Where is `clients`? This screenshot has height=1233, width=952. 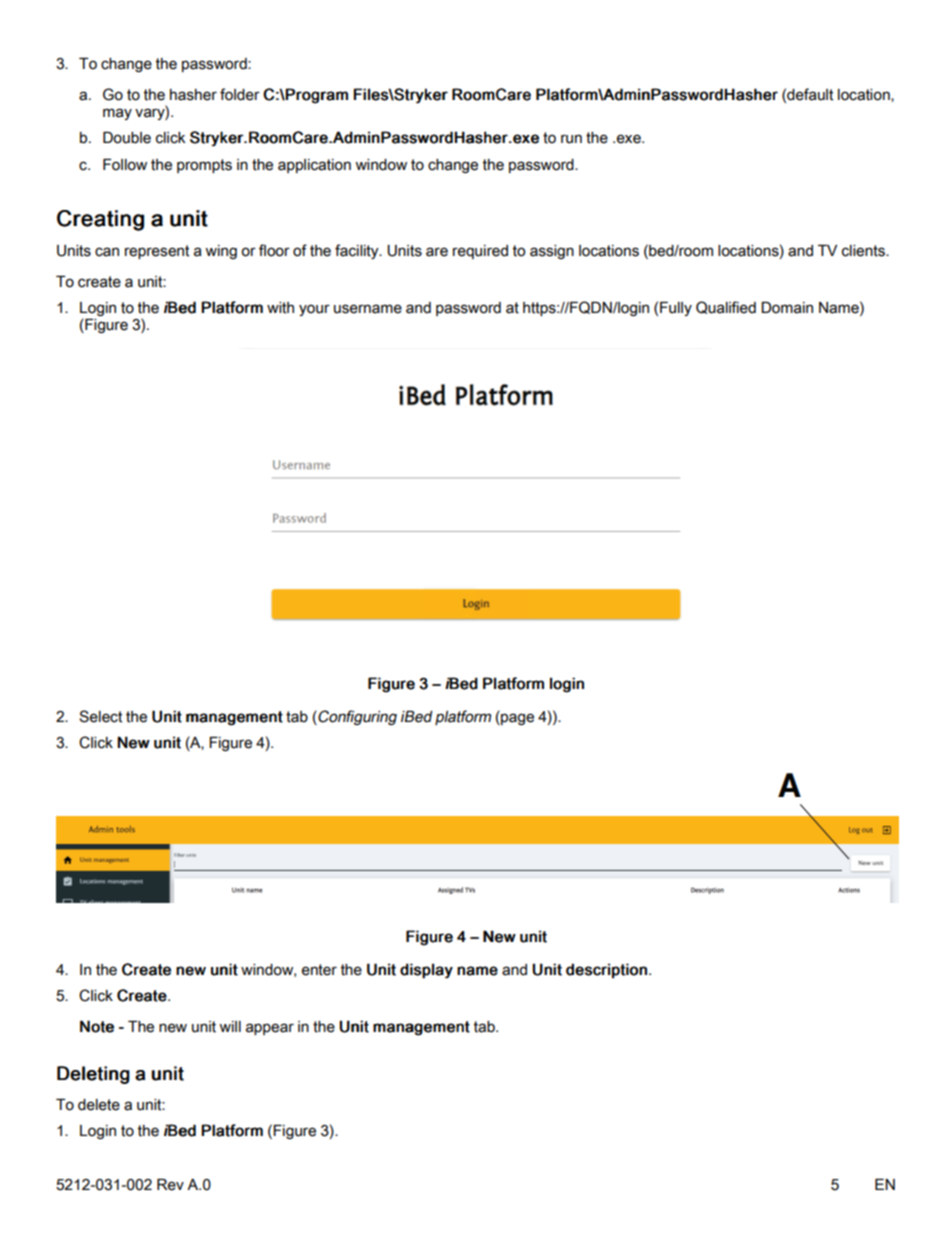 clients is located at coordinates (864, 251).
